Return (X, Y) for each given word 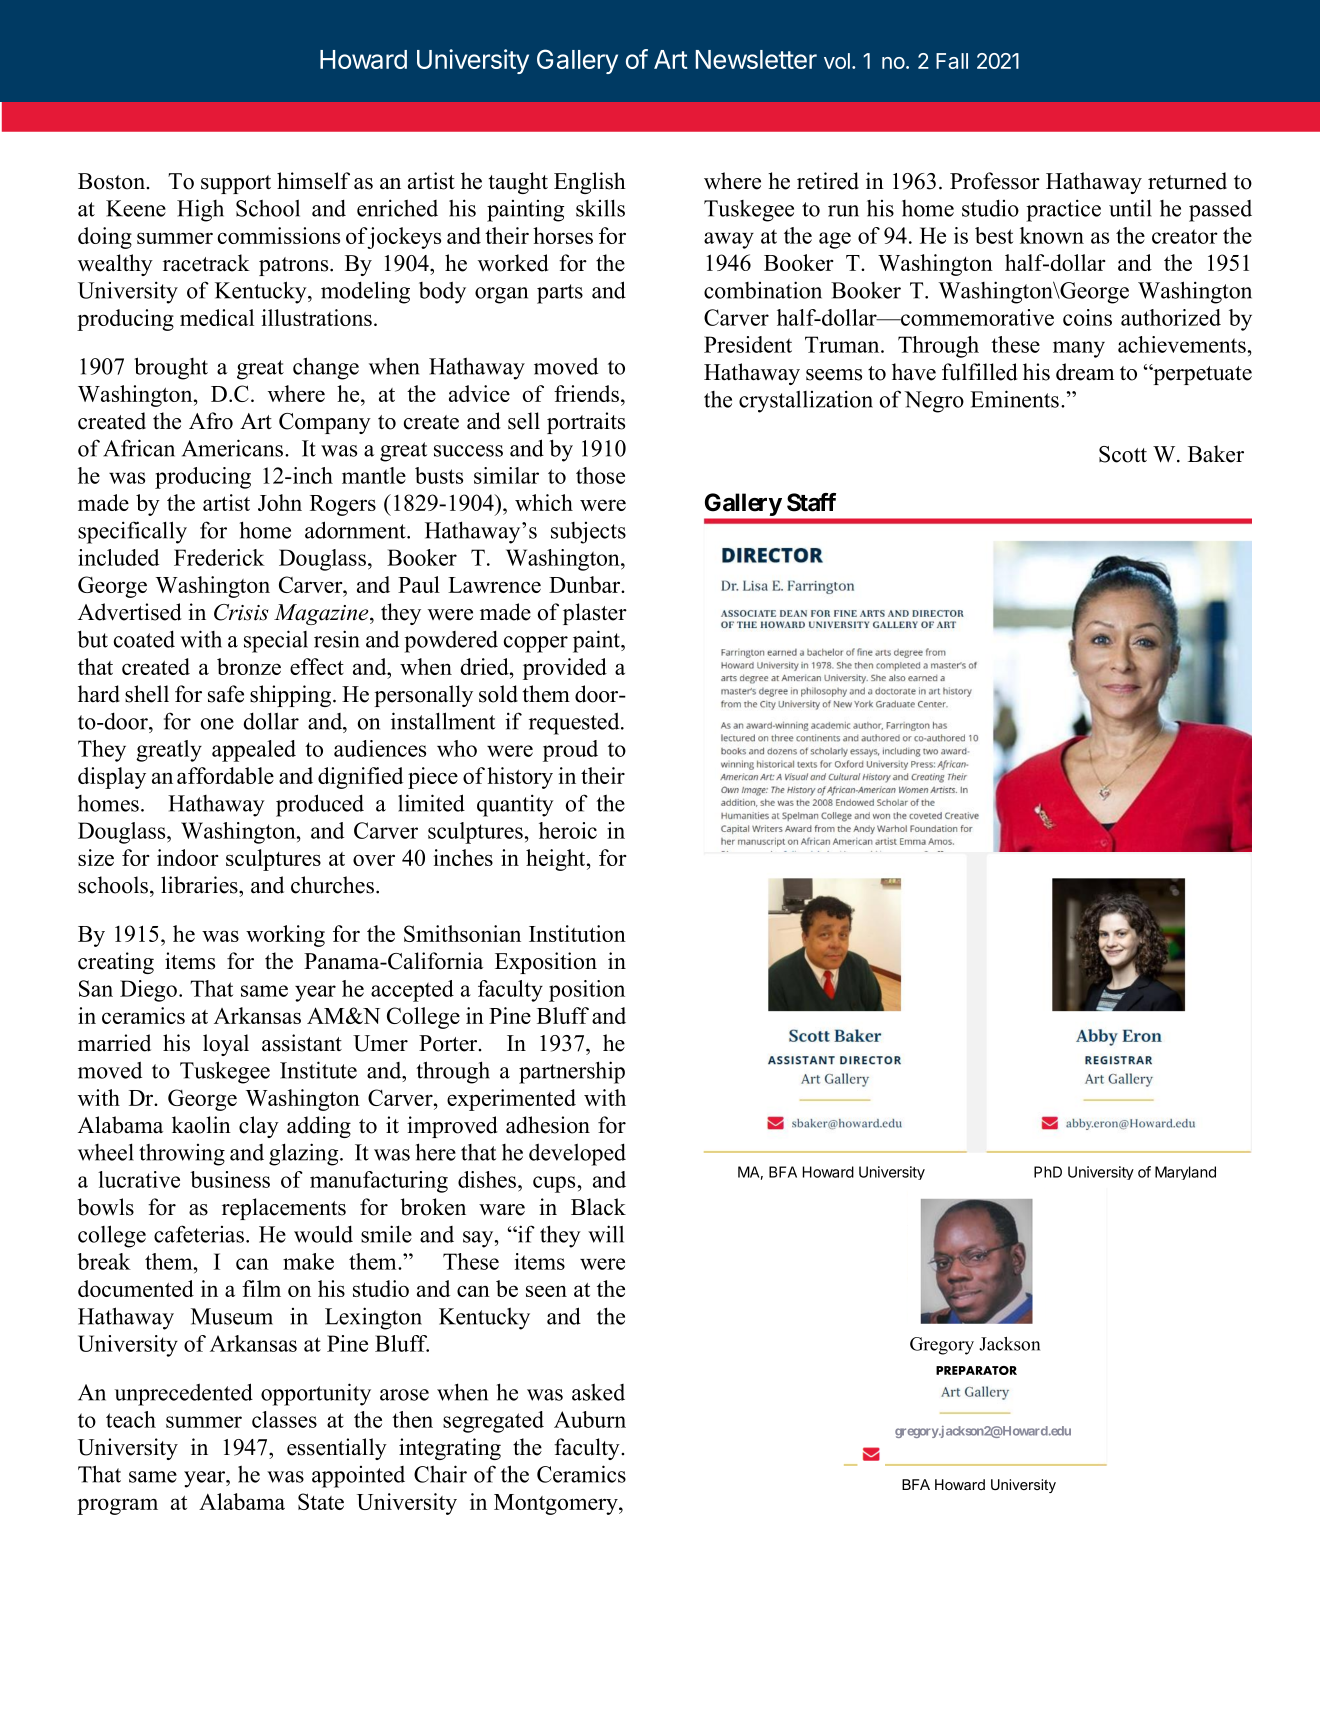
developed (577, 1154)
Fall (952, 61)
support (236, 184)
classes (284, 1419)
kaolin (201, 1125)
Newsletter (756, 59)
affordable (225, 775)
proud (570, 751)
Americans (234, 448)
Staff (811, 502)
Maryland (1185, 1173)
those (600, 475)
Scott (1123, 454)
